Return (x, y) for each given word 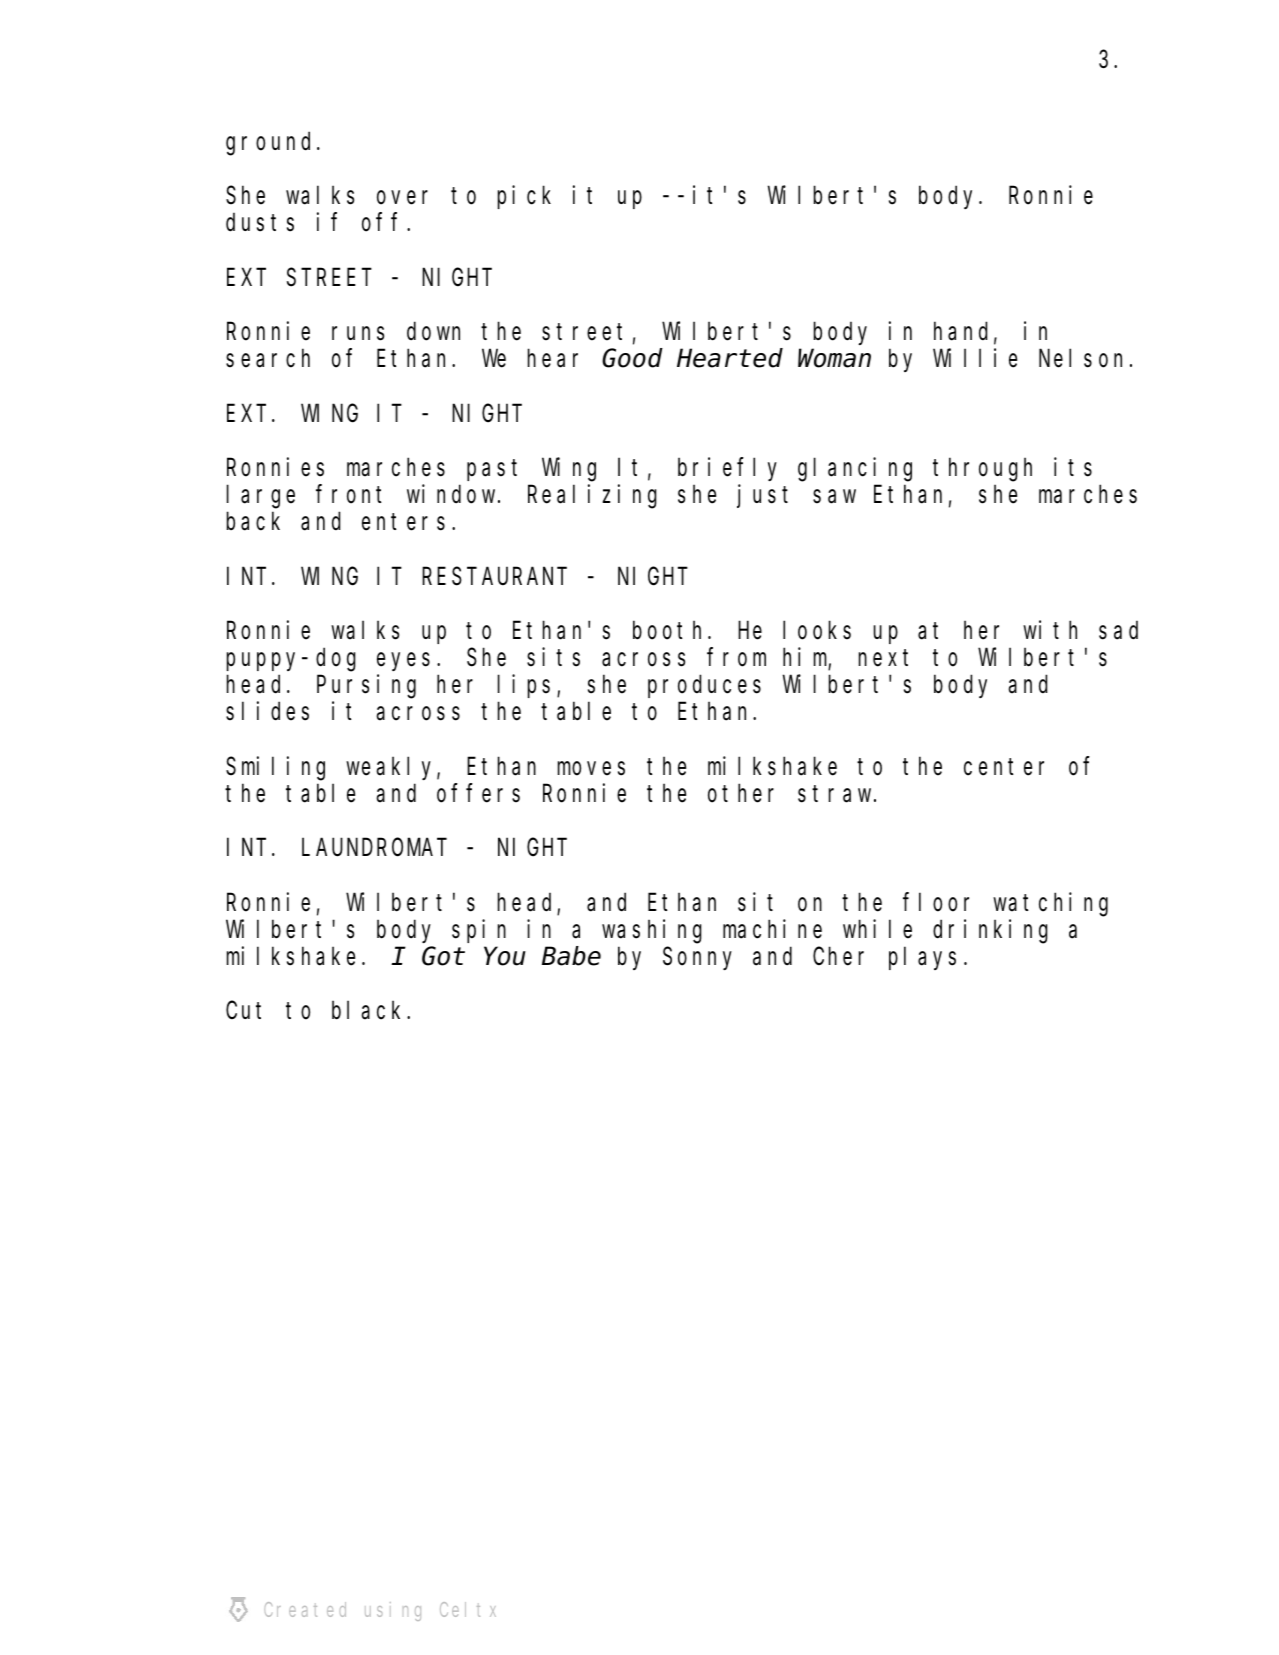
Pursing (366, 687)
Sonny (697, 959)
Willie (975, 358)
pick (524, 197)
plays (922, 958)
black (370, 1011)
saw (834, 497)
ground (272, 144)
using (393, 1611)
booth (671, 630)
